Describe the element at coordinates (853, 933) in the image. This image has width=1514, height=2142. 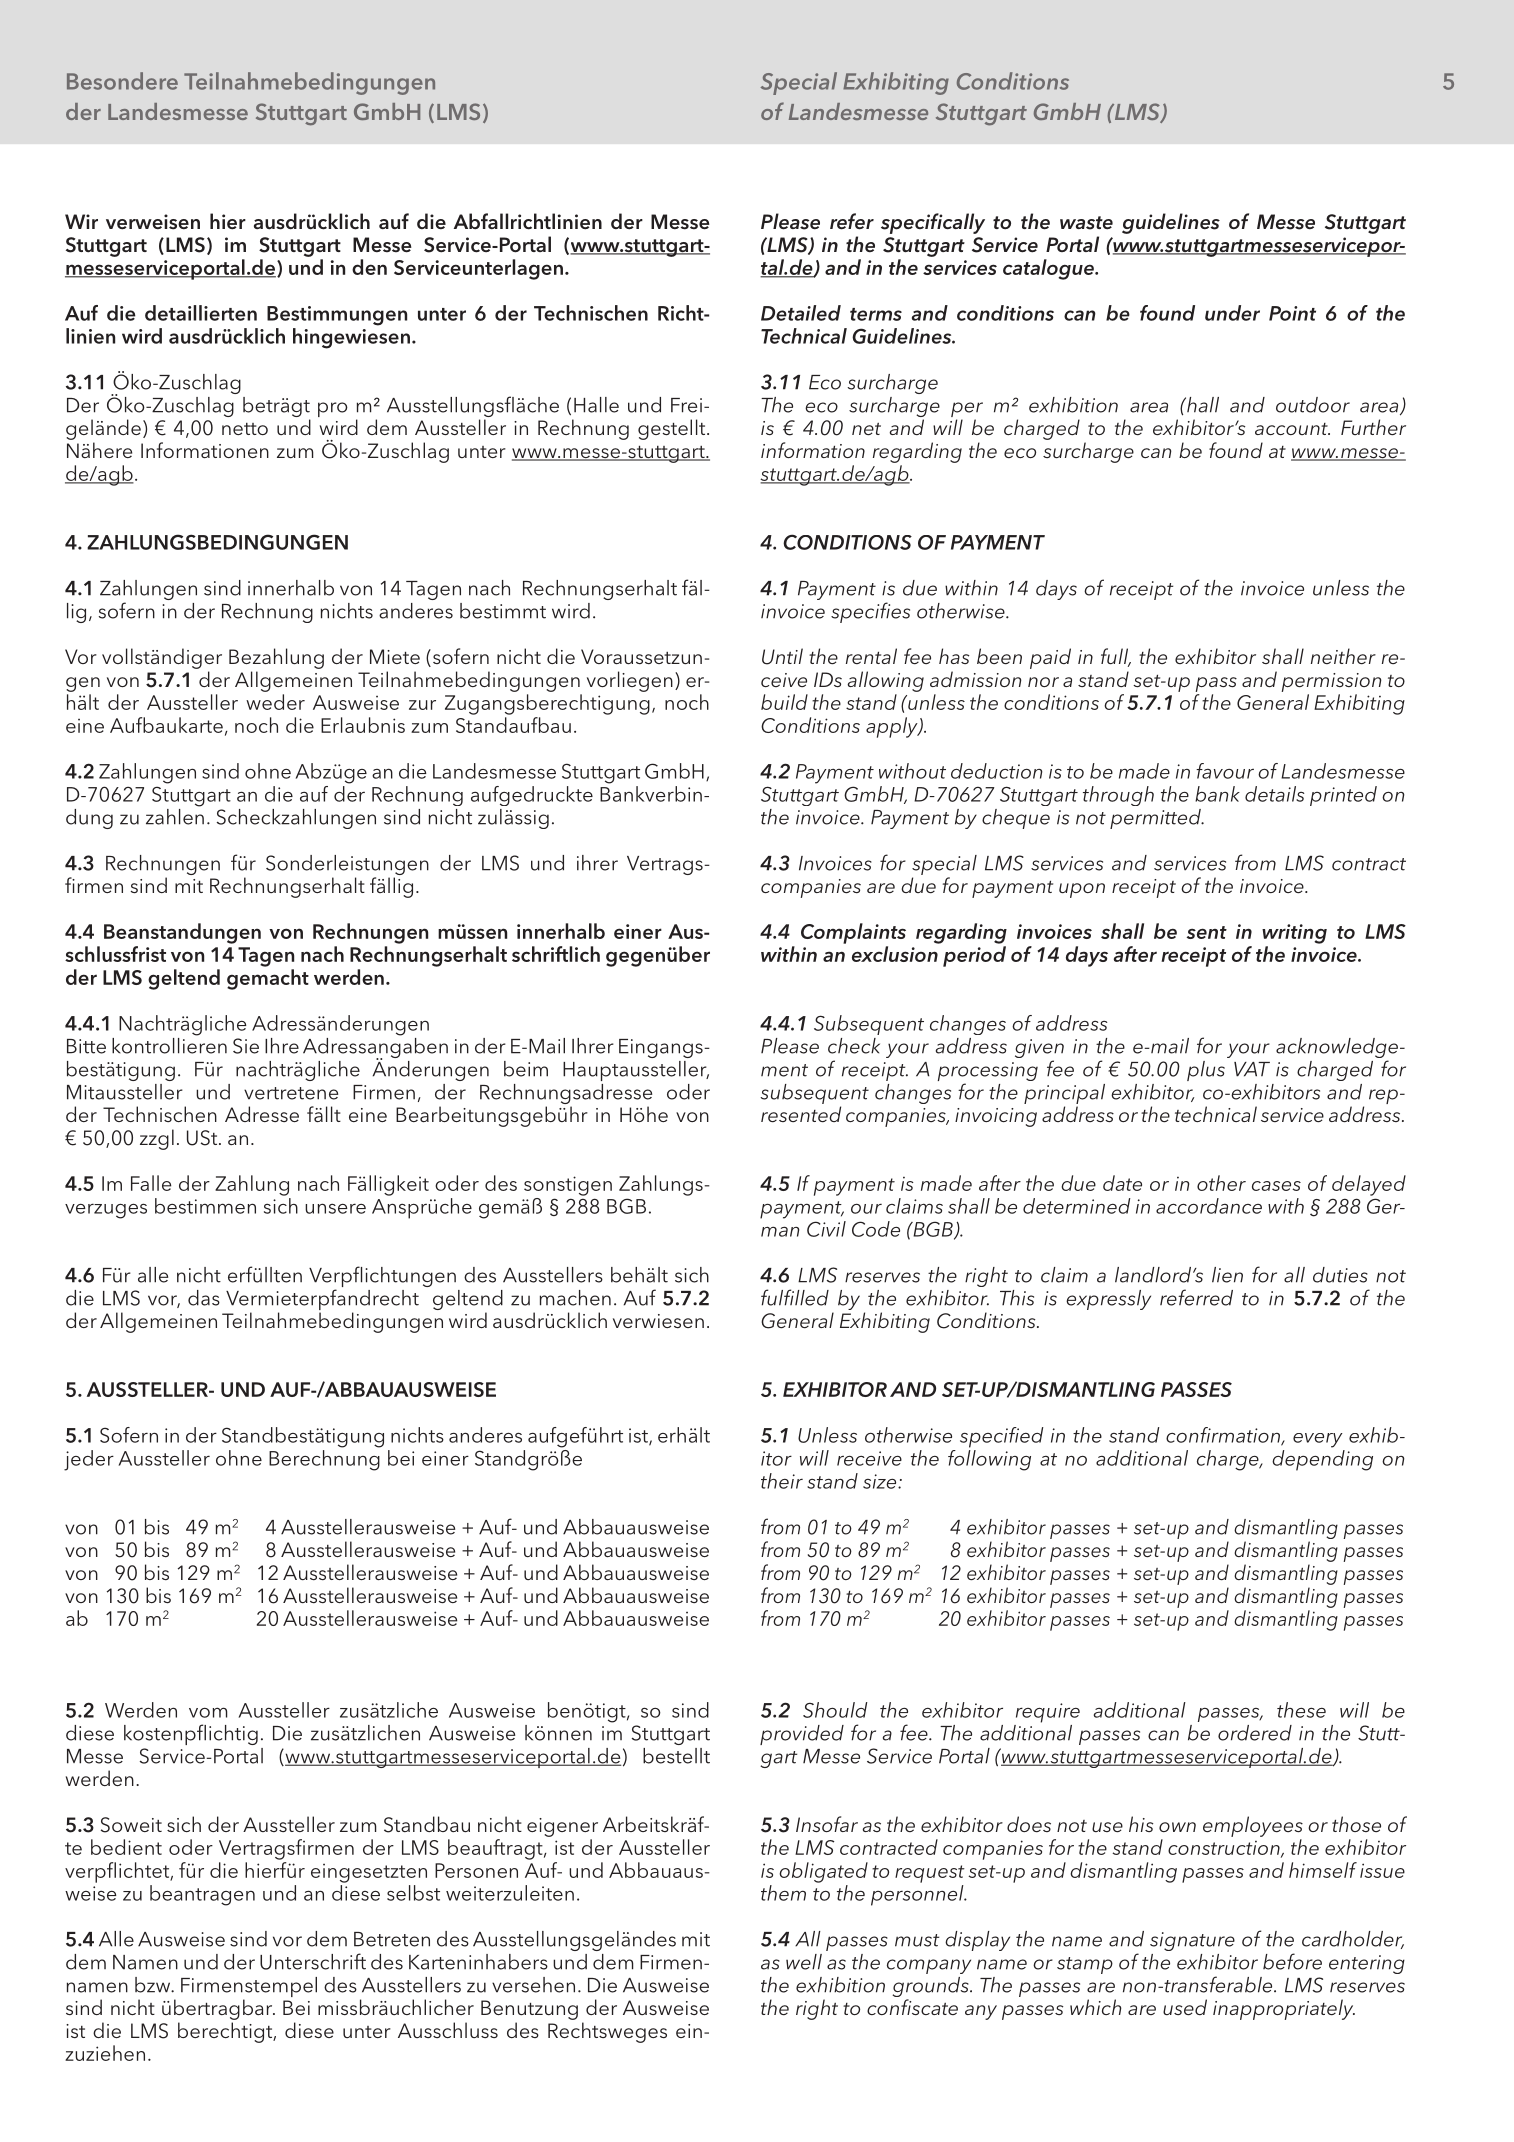
I see `Complaints` at that location.
